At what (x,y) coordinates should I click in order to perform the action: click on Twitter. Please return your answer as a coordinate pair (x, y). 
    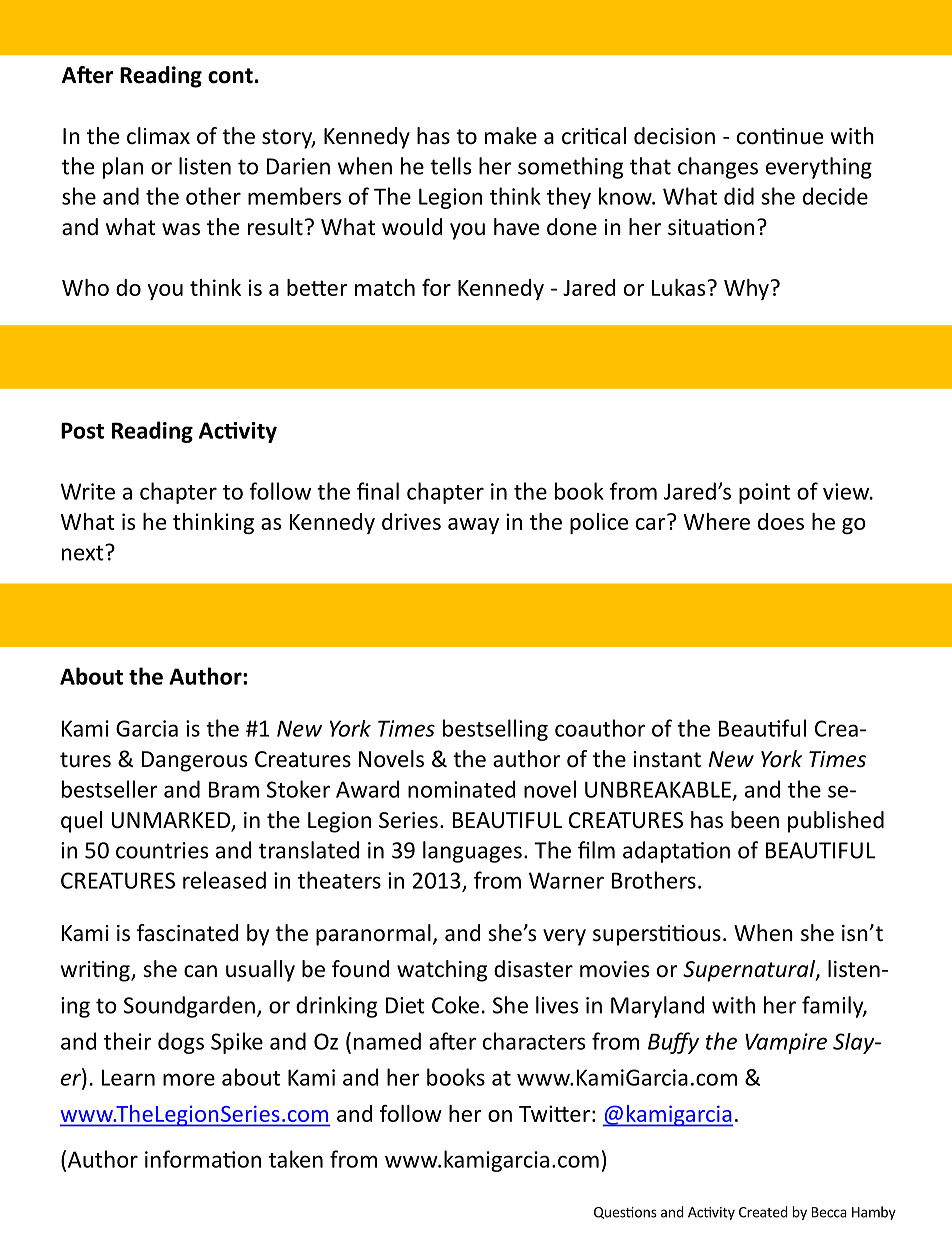
    Looking at the image, I should click on (554, 1113).
